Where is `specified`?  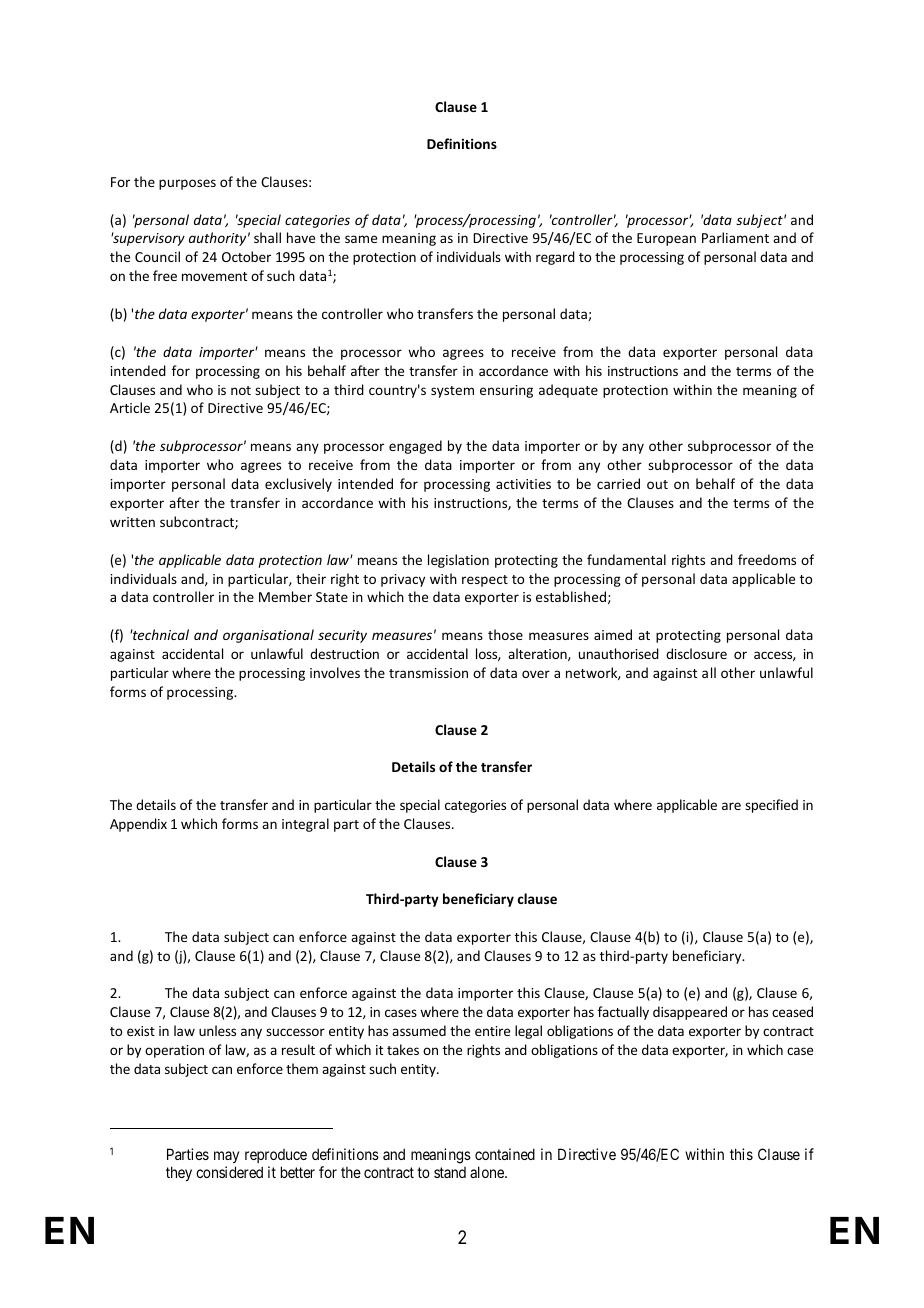 specified is located at coordinates (771, 806).
